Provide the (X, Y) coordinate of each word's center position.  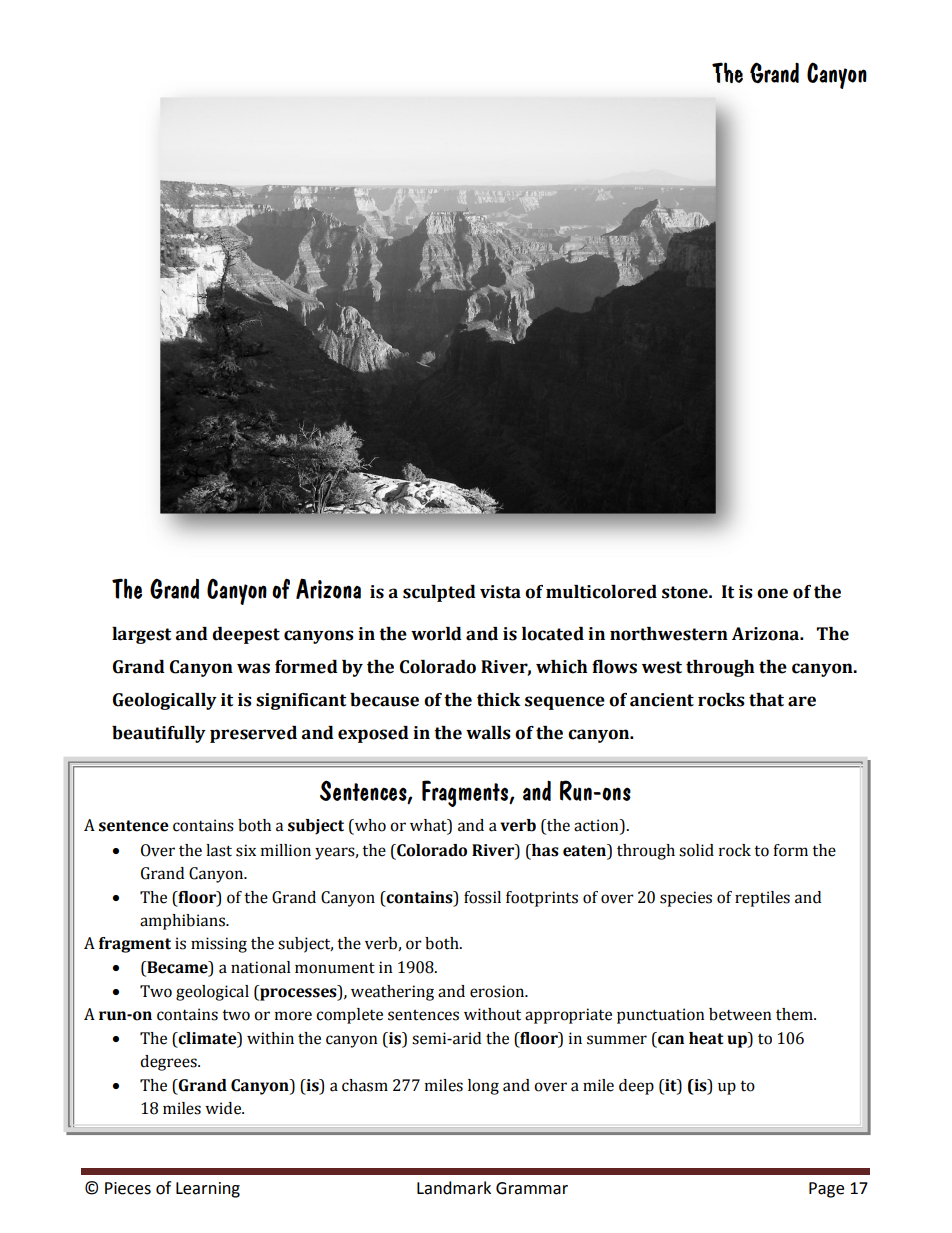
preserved (253, 734)
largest (141, 635)
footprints (542, 899)
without (492, 1014)
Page (826, 1190)
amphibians (183, 922)
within (270, 1038)
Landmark (454, 1188)
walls (488, 733)
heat (706, 1038)
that (766, 700)
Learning (208, 1190)
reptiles (762, 899)
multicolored (601, 592)
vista (500, 592)
